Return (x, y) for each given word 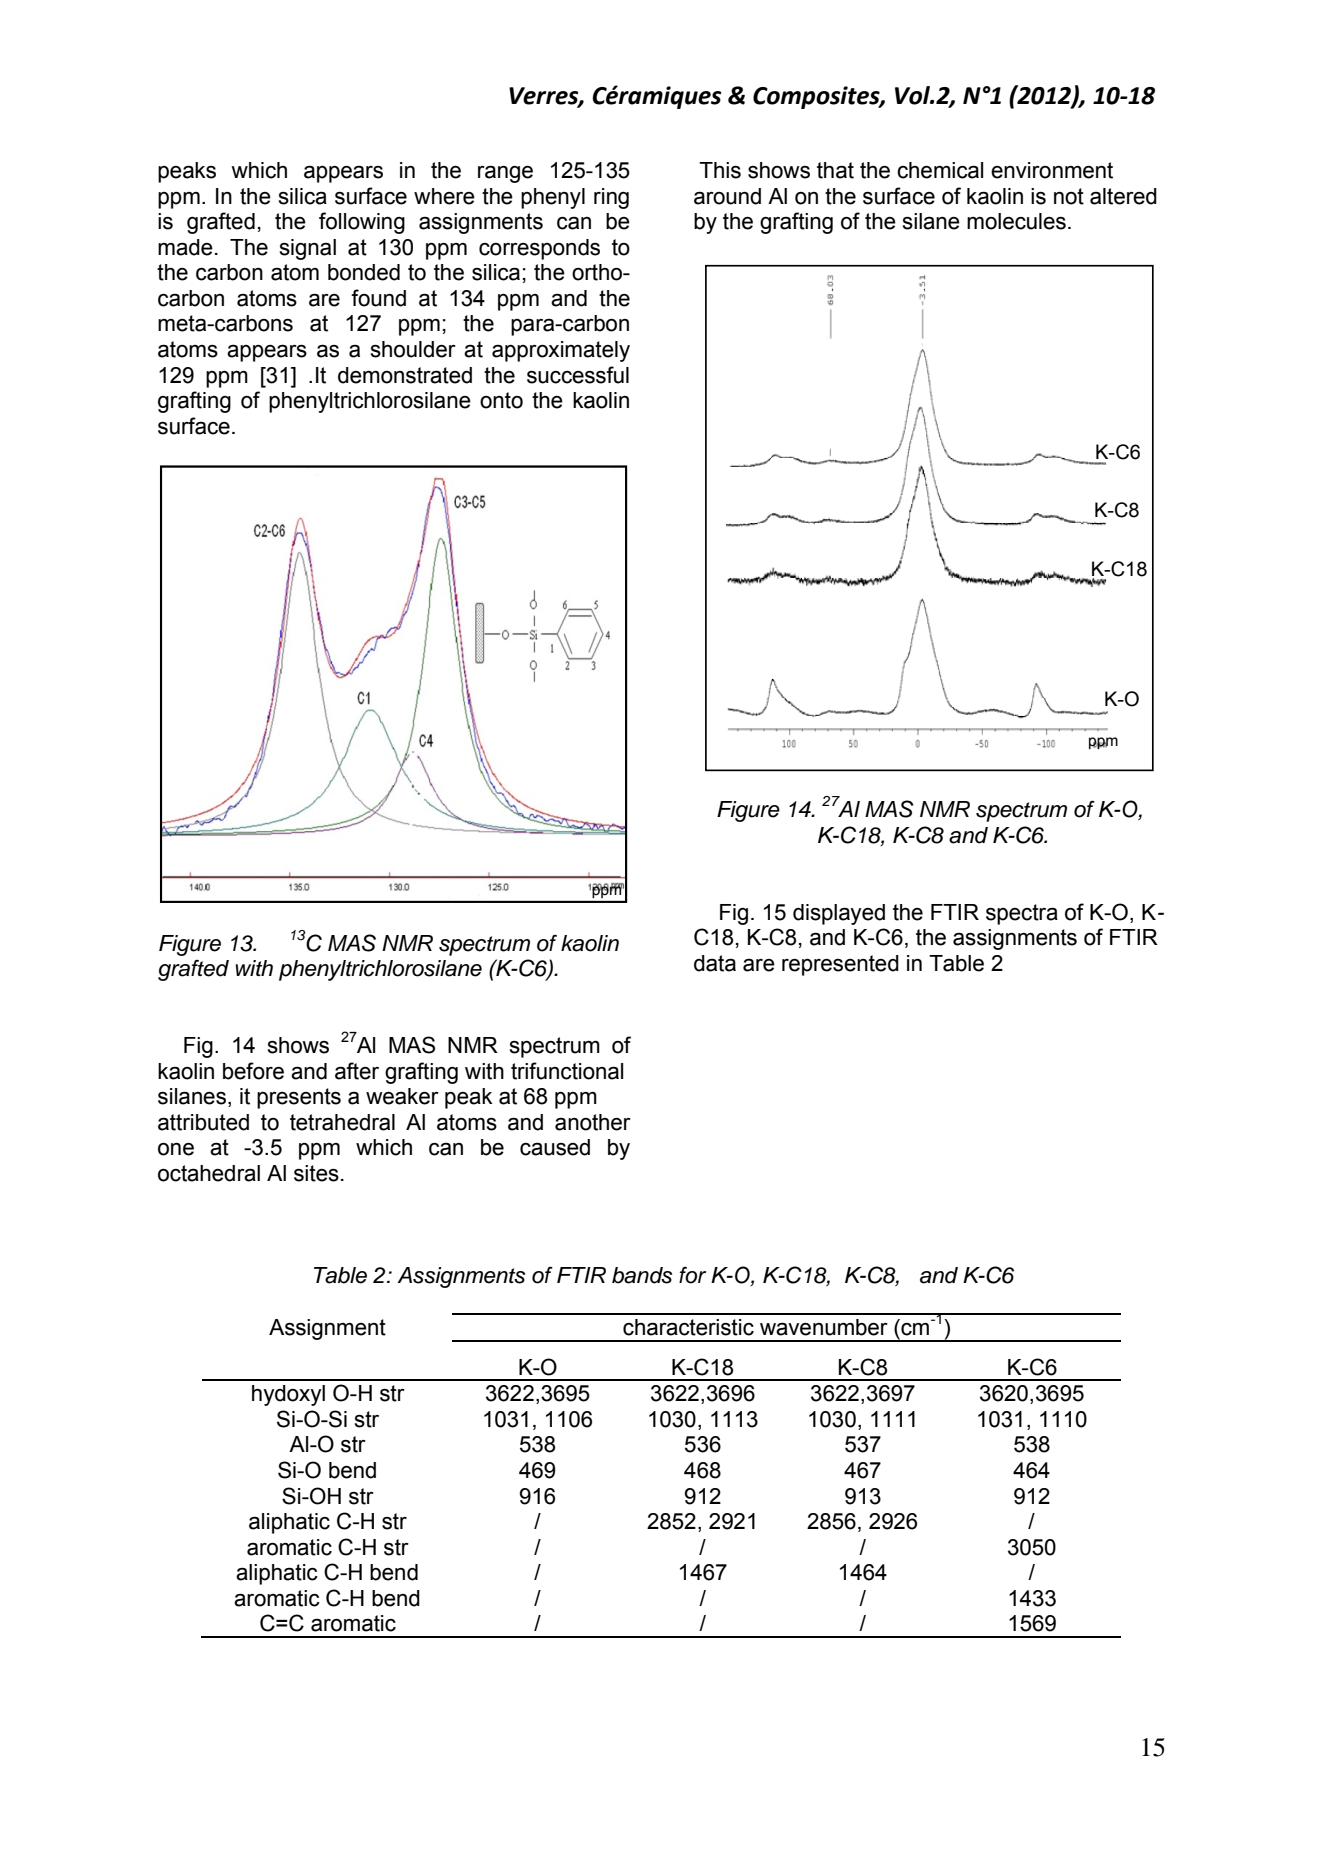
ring (611, 198)
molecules (1016, 221)
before (253, 1071)
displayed (839, 914)
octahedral (209, 1173)
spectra (1022, 914)
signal (308, 249)
